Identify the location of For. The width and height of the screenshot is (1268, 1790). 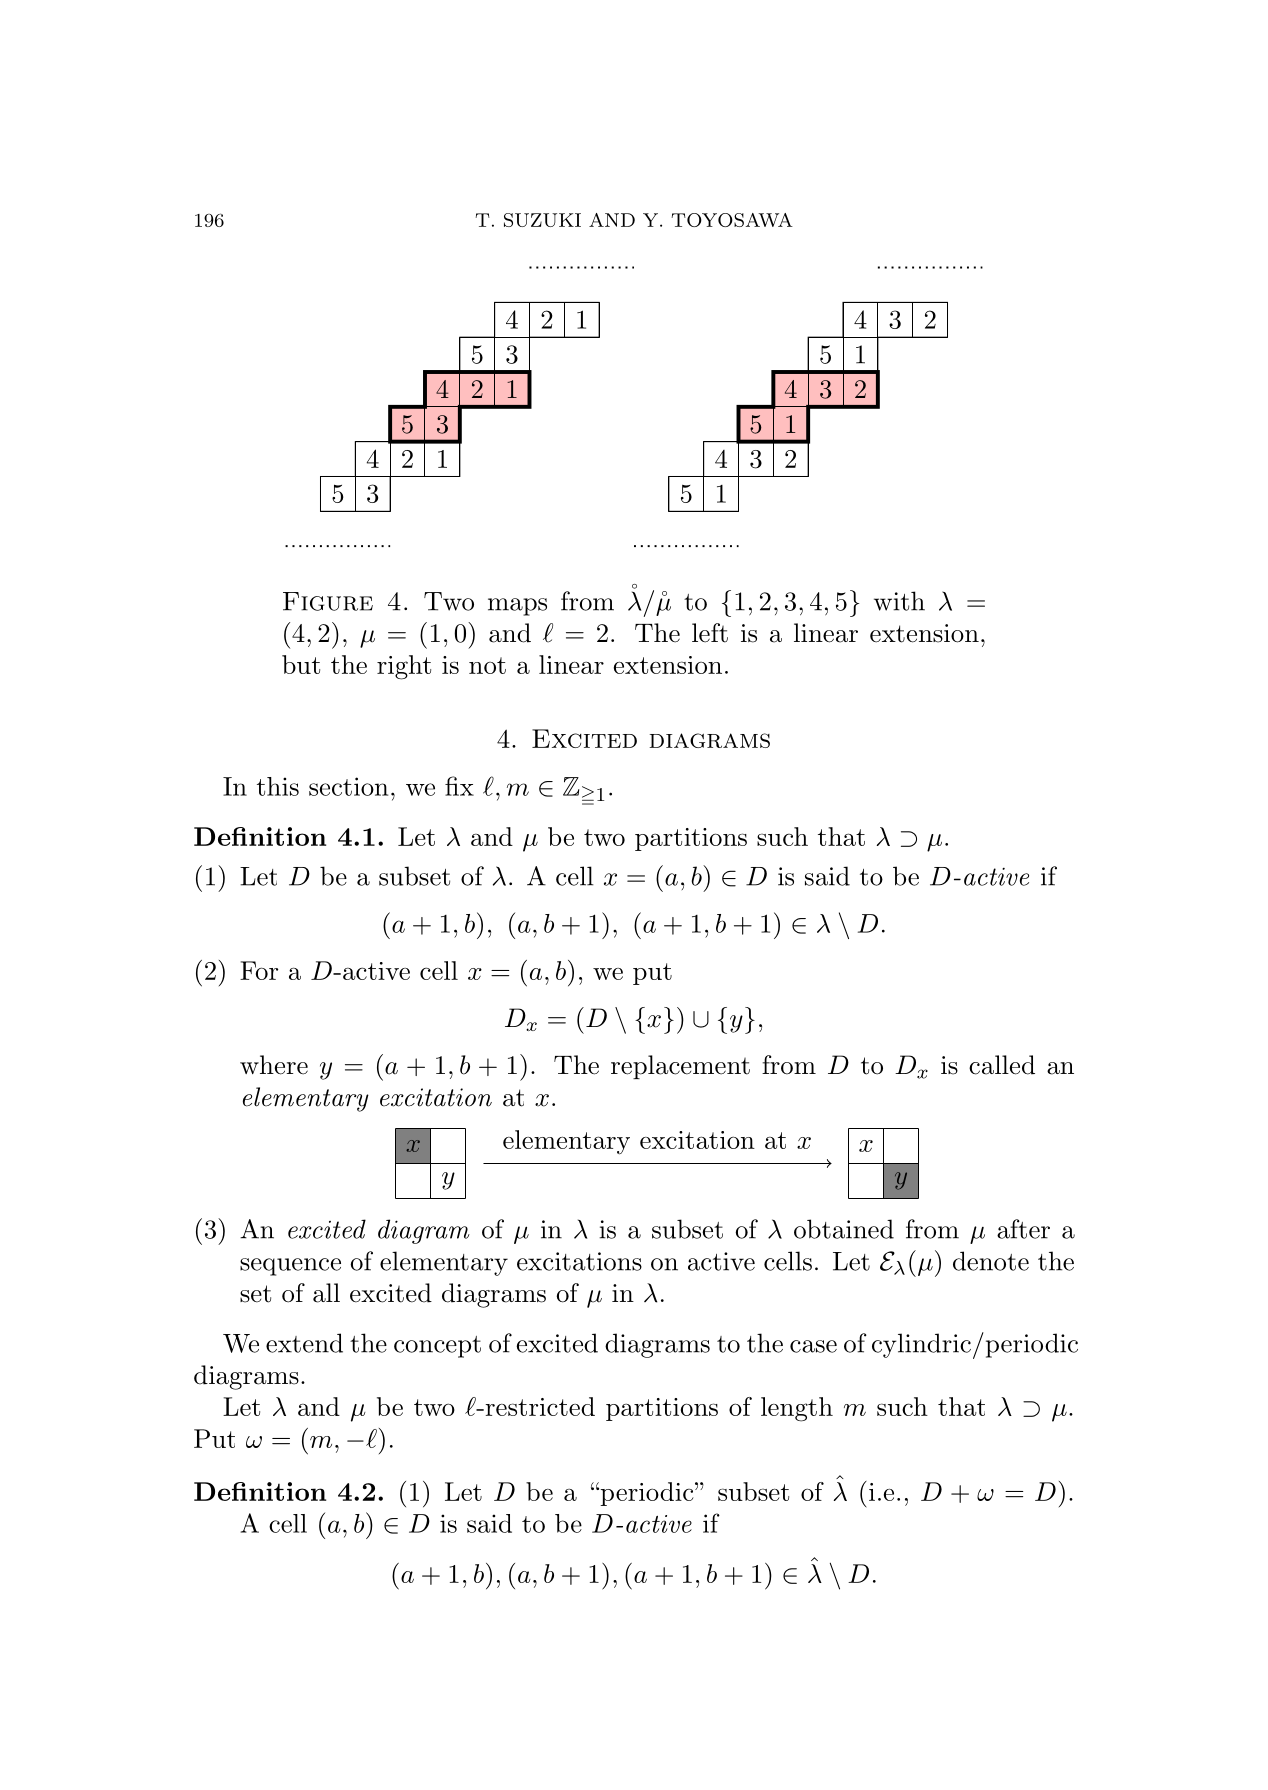
(259, 970).
